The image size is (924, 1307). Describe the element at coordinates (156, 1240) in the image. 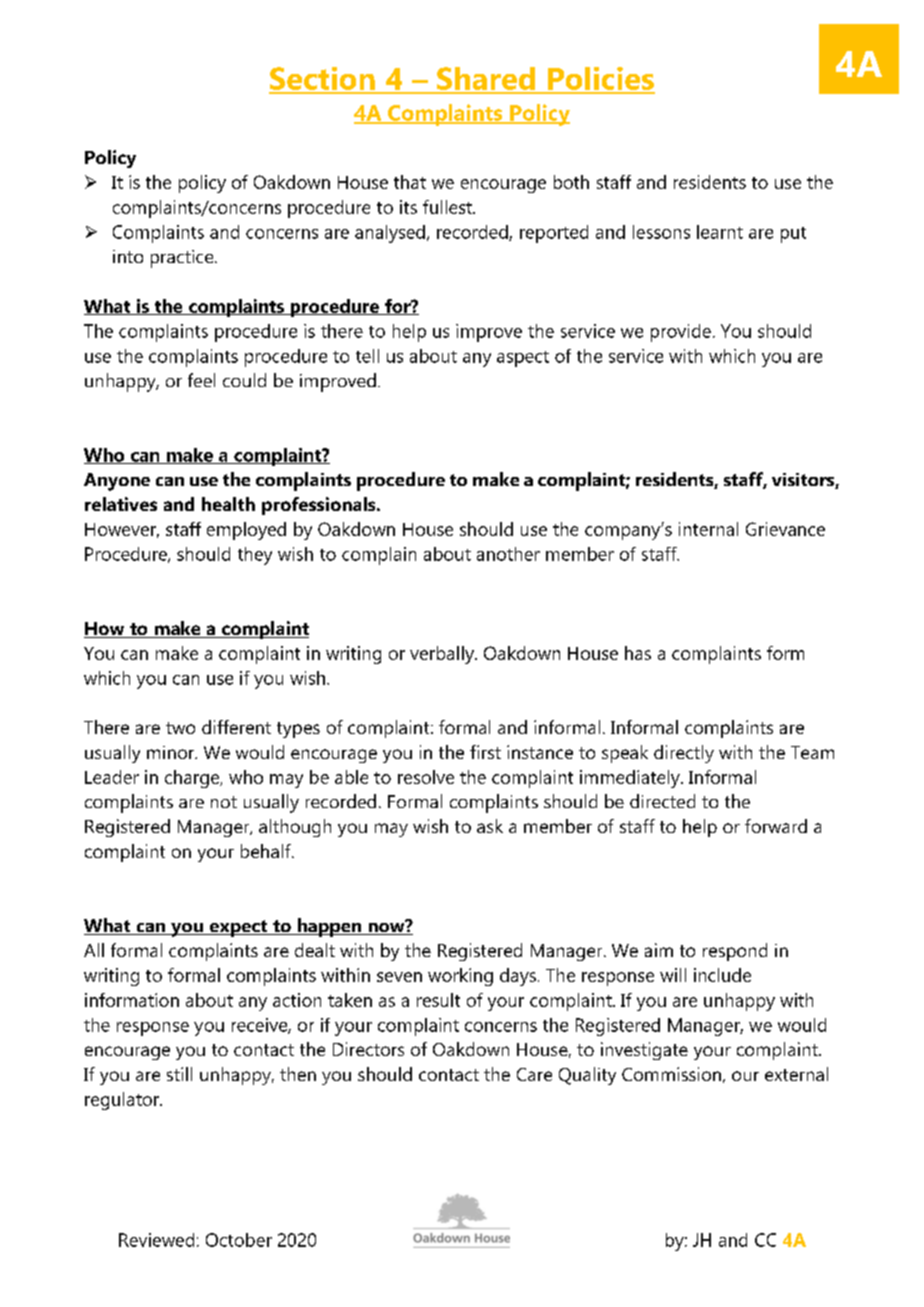

I see `Reviewed` at that location.
